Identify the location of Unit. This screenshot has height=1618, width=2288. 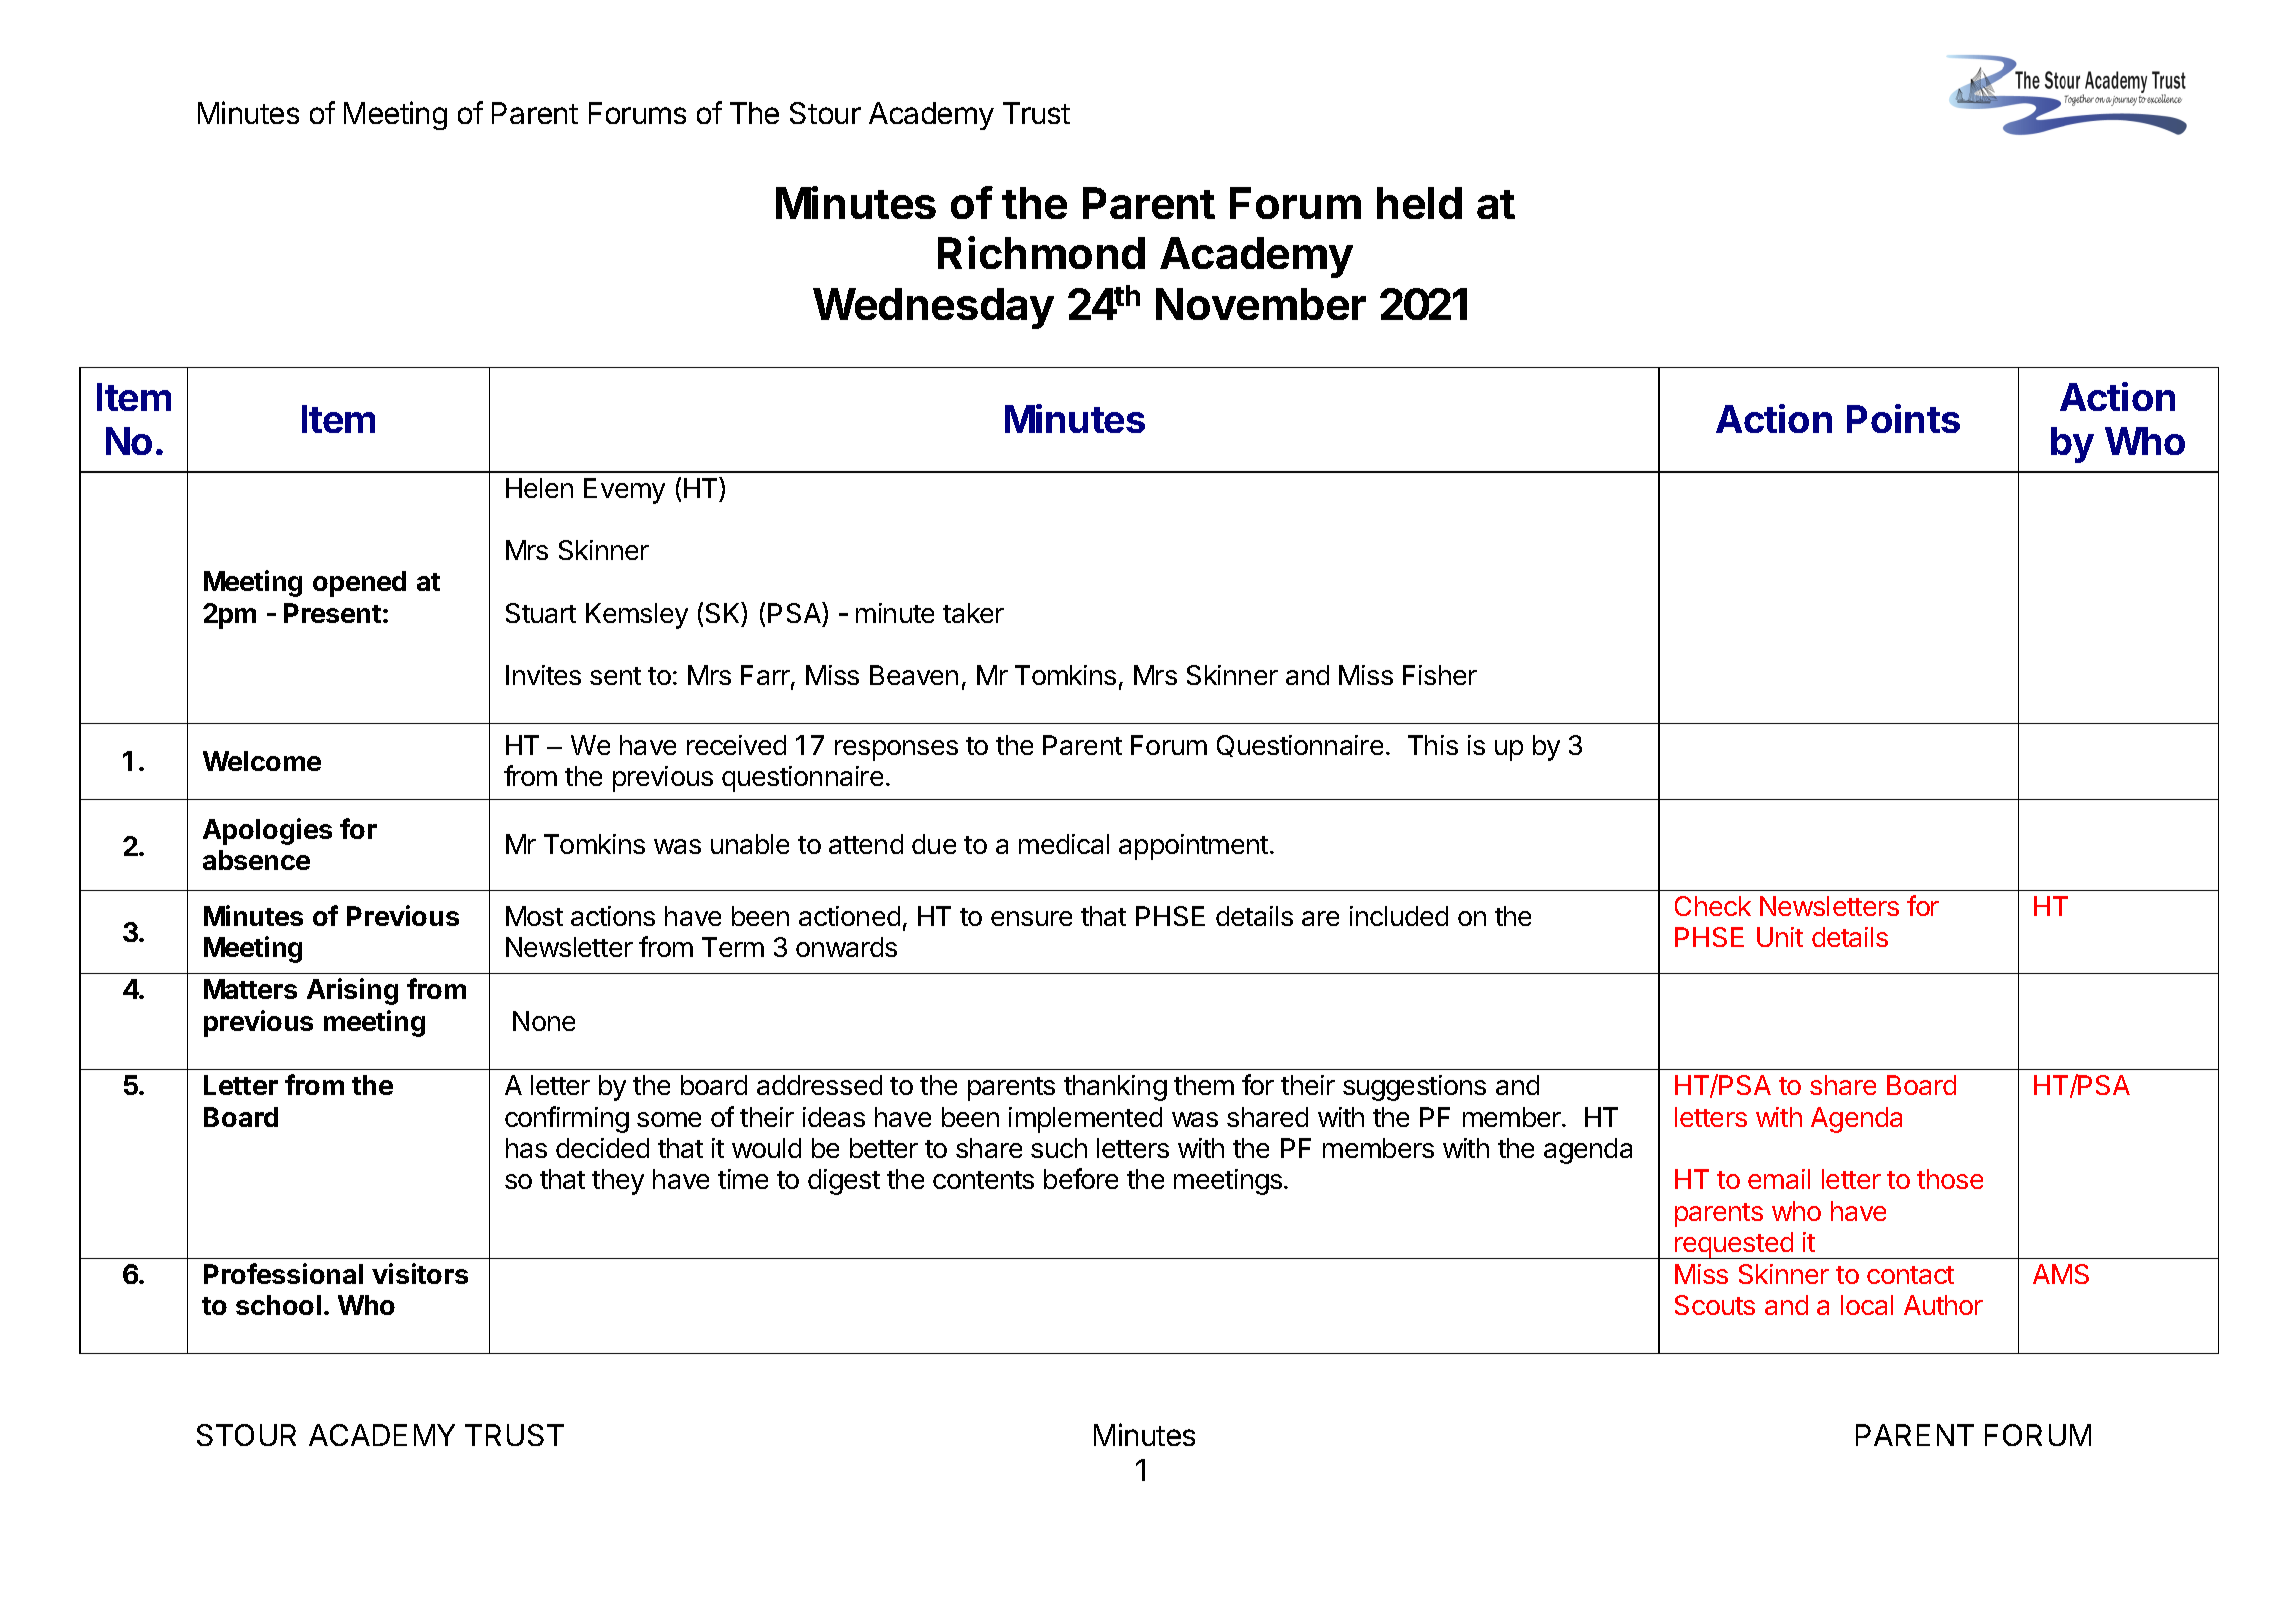
(1780, 937).
